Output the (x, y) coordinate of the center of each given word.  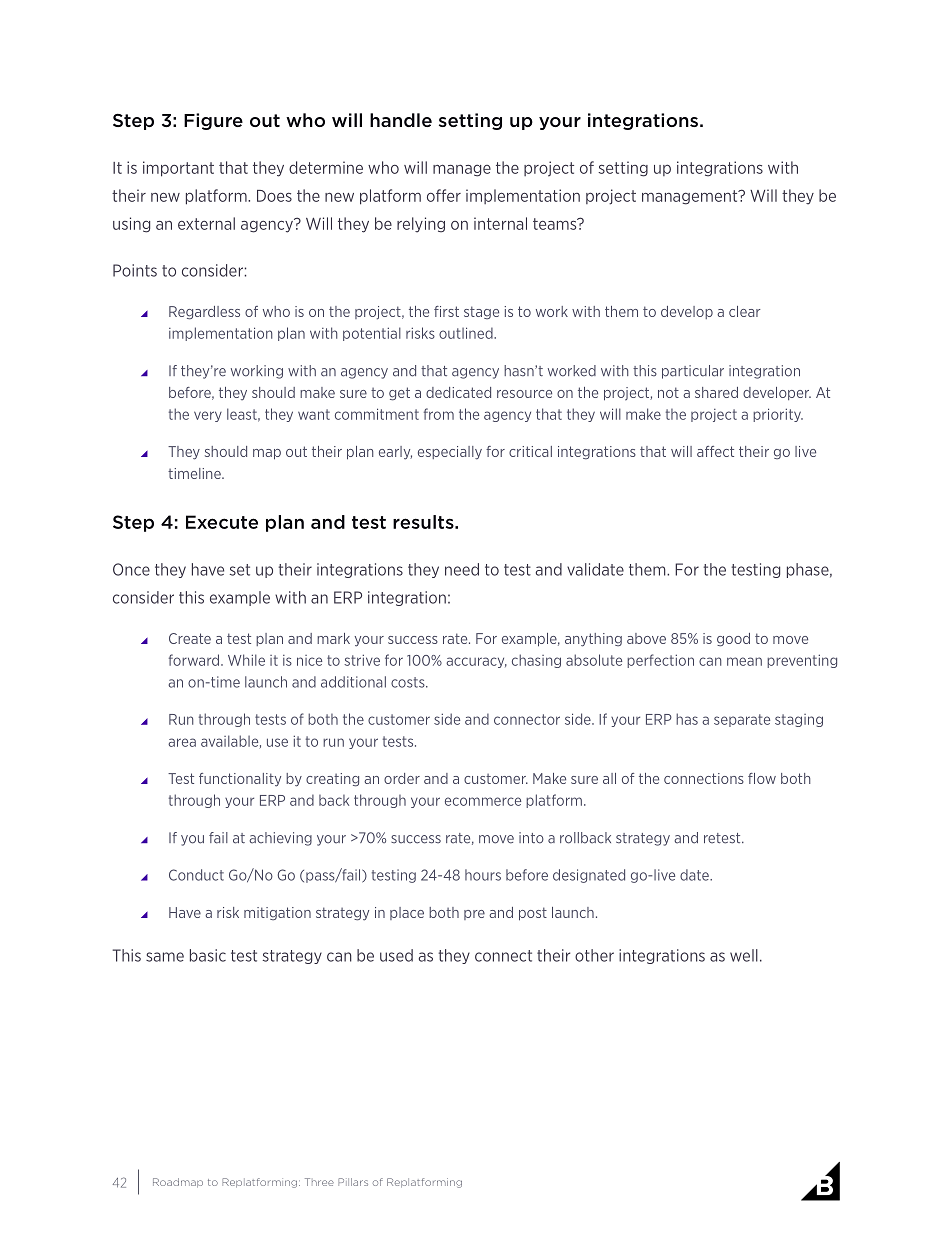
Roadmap (178, 1183)
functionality (240, 780)
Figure (213, 121)
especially (450, 453)
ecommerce (483, 801)
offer (444, 195)
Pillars (353, 1182)
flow (762, 778)
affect (715, 451)
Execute (222, 522)
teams (556, 224)
